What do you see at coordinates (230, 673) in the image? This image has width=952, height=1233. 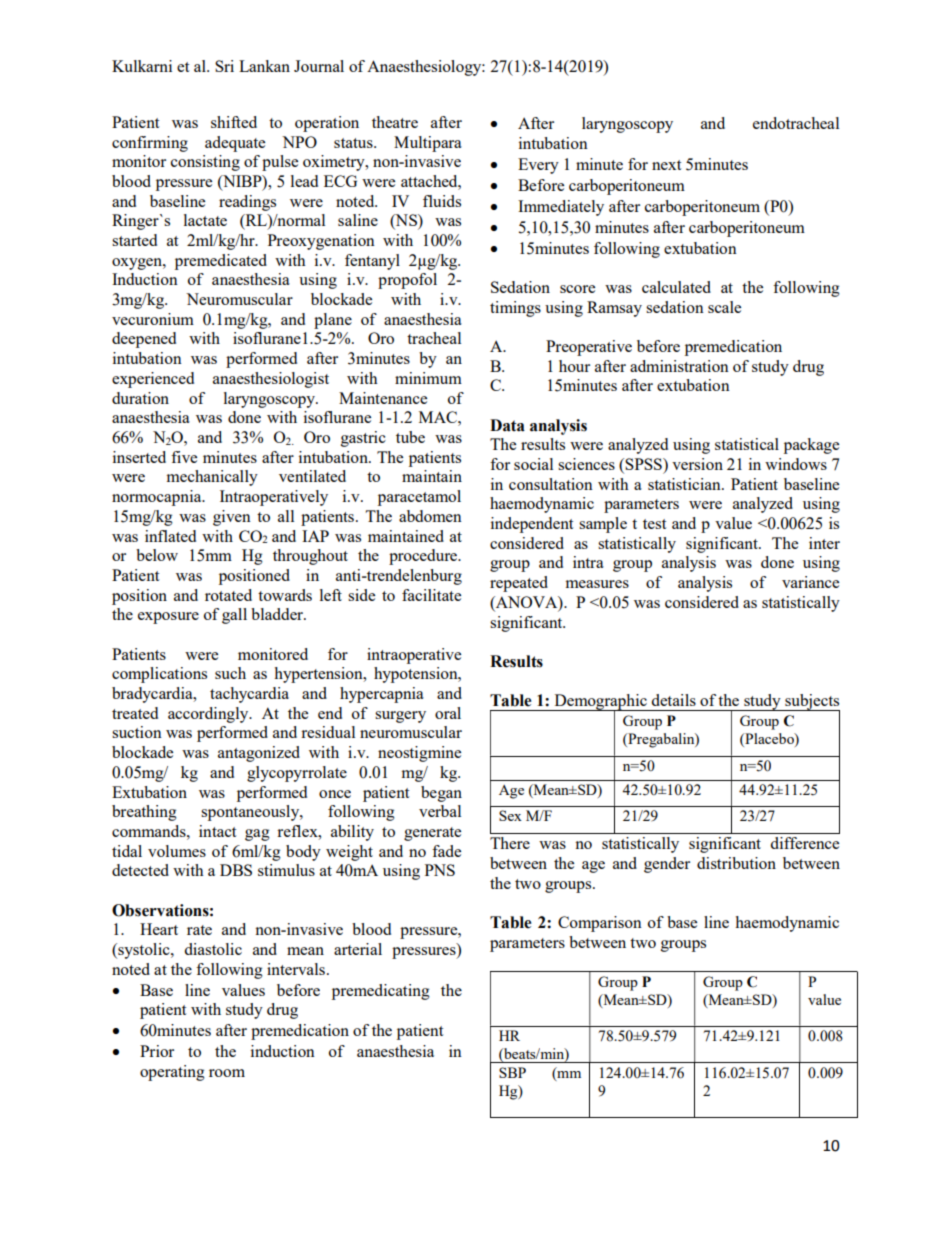 I see `such` at bounding box center [230, 673].
